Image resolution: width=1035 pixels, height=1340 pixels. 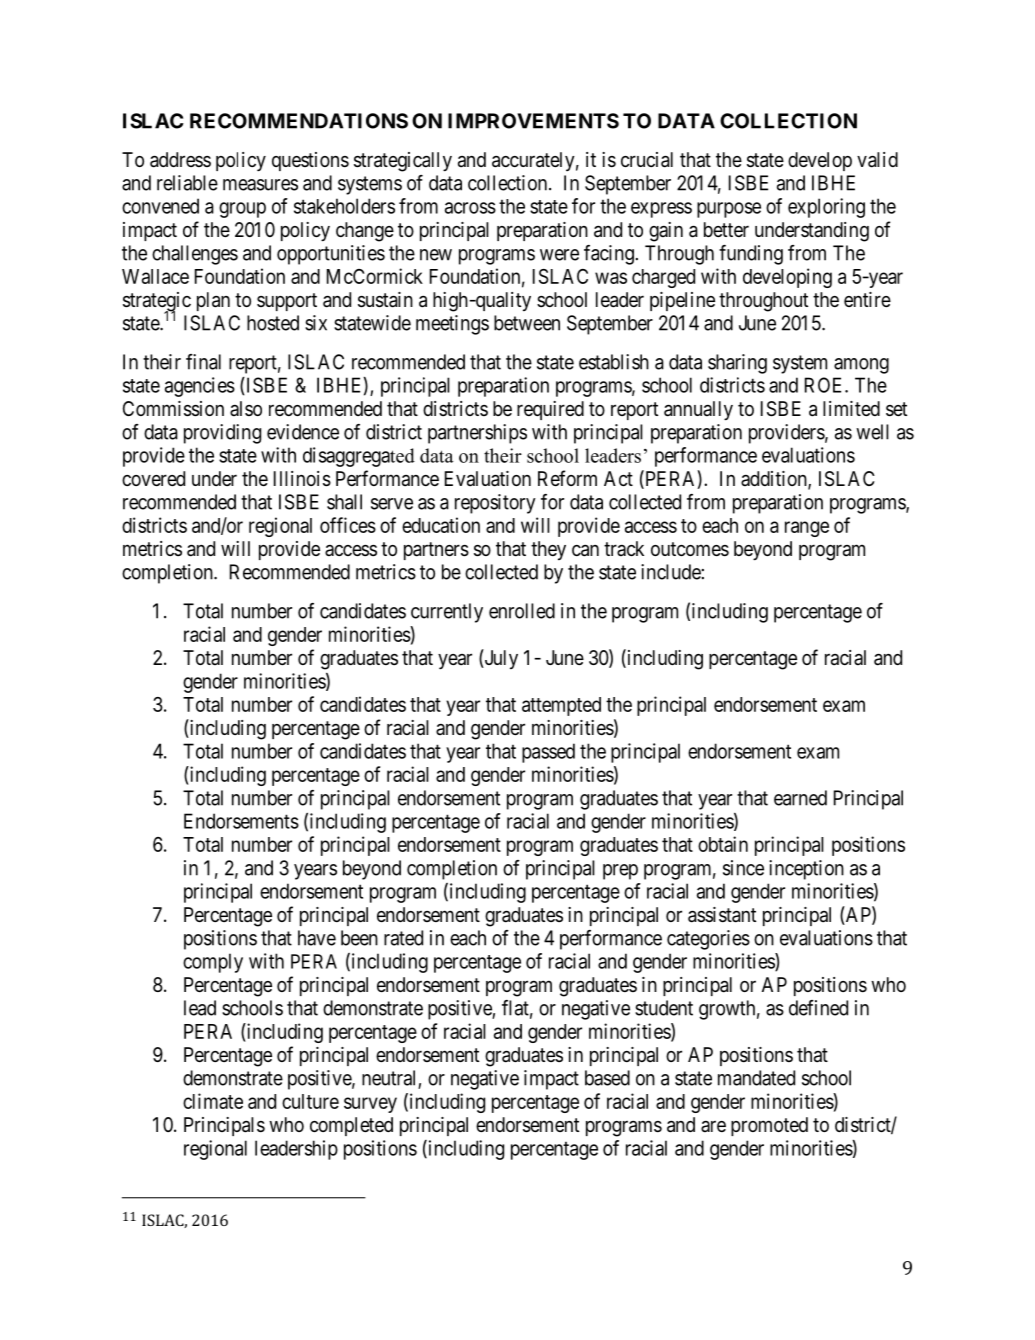 What do you see at coordinates (851, 408) in the image?
I see `limited` at bounding box center [851, 408].
